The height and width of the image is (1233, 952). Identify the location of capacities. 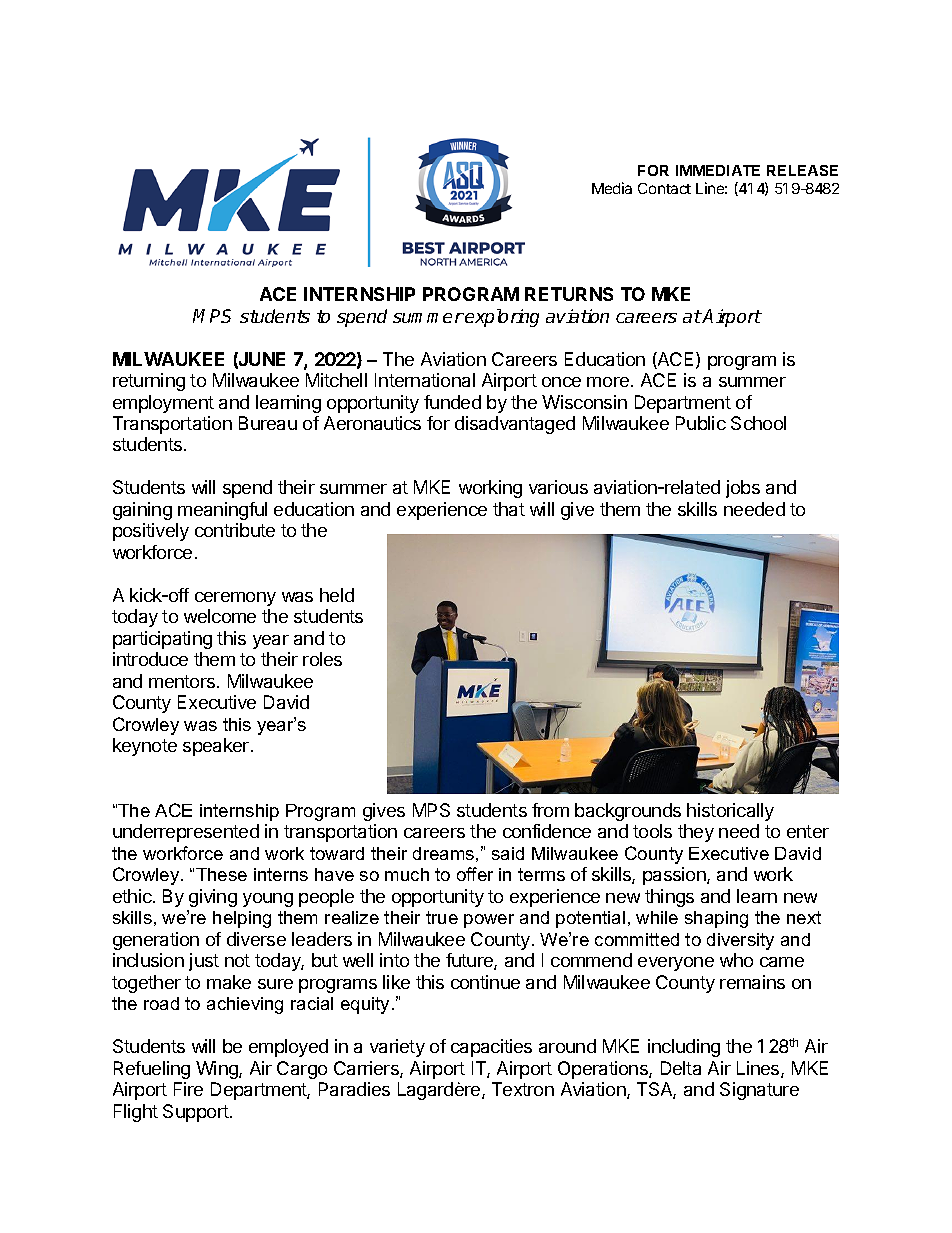
(491, 1048).
